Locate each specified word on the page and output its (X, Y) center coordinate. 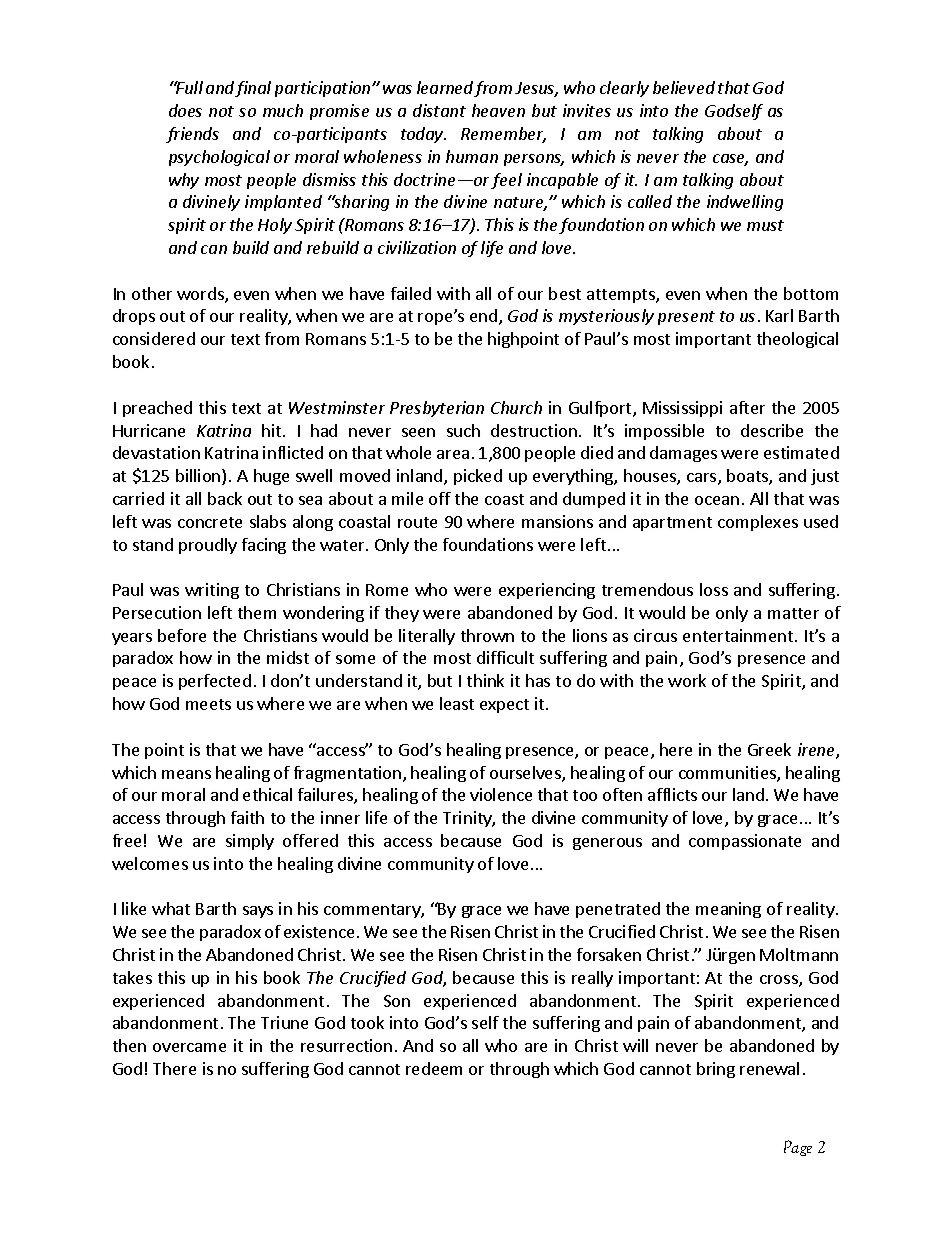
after (747, 407)
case (730, 160)
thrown (487, 635)
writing (212, 591)
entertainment (738, 635)
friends (192, 135)
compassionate (745, 842)
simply (250, 842)
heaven (498, 110)
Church (516, 407)
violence (501, 794)
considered (154, 338)
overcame (189, 1047)
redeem (434, 1068)
